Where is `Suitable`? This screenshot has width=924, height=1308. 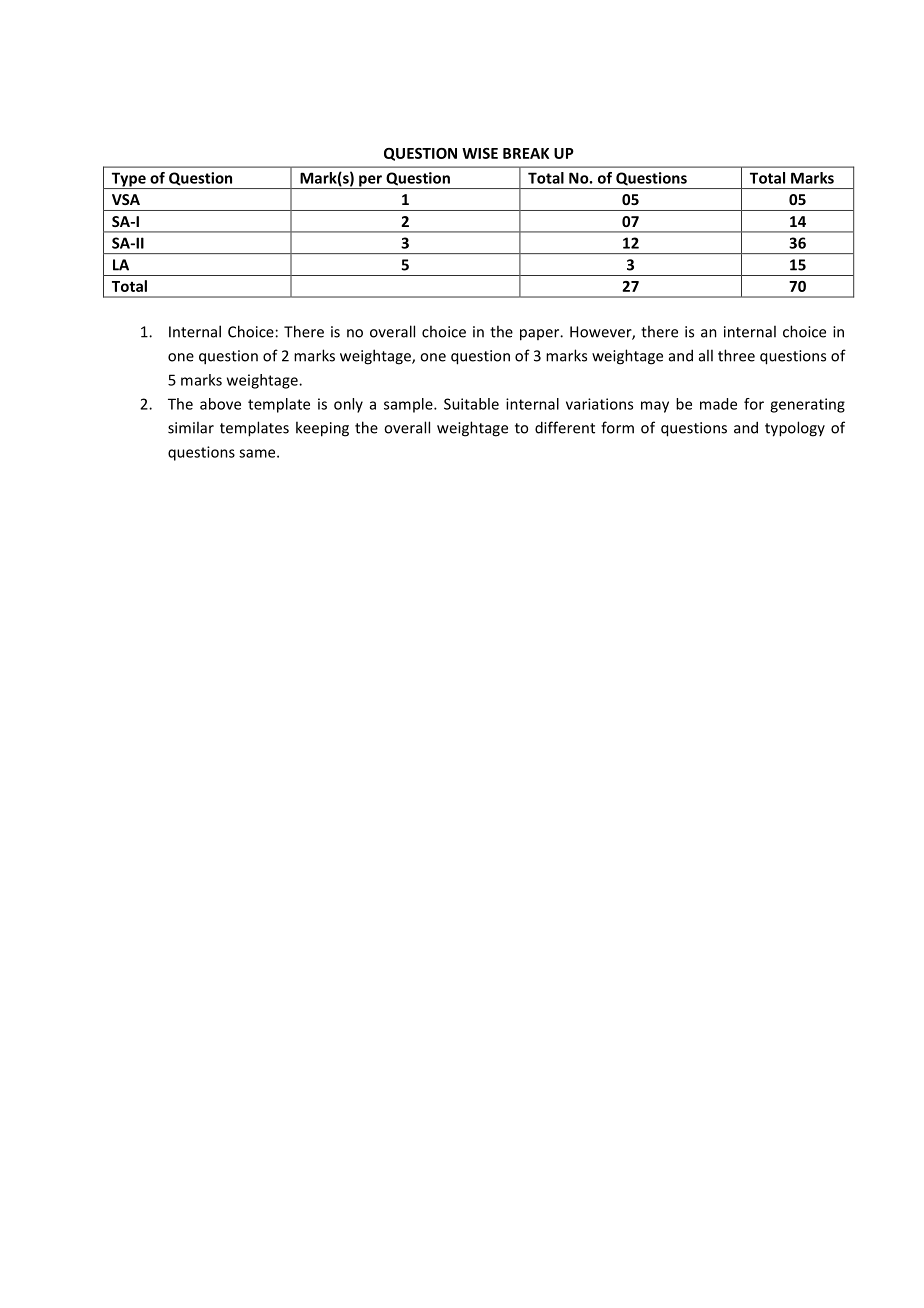 Suitable is located at coordinates (471, 404).
